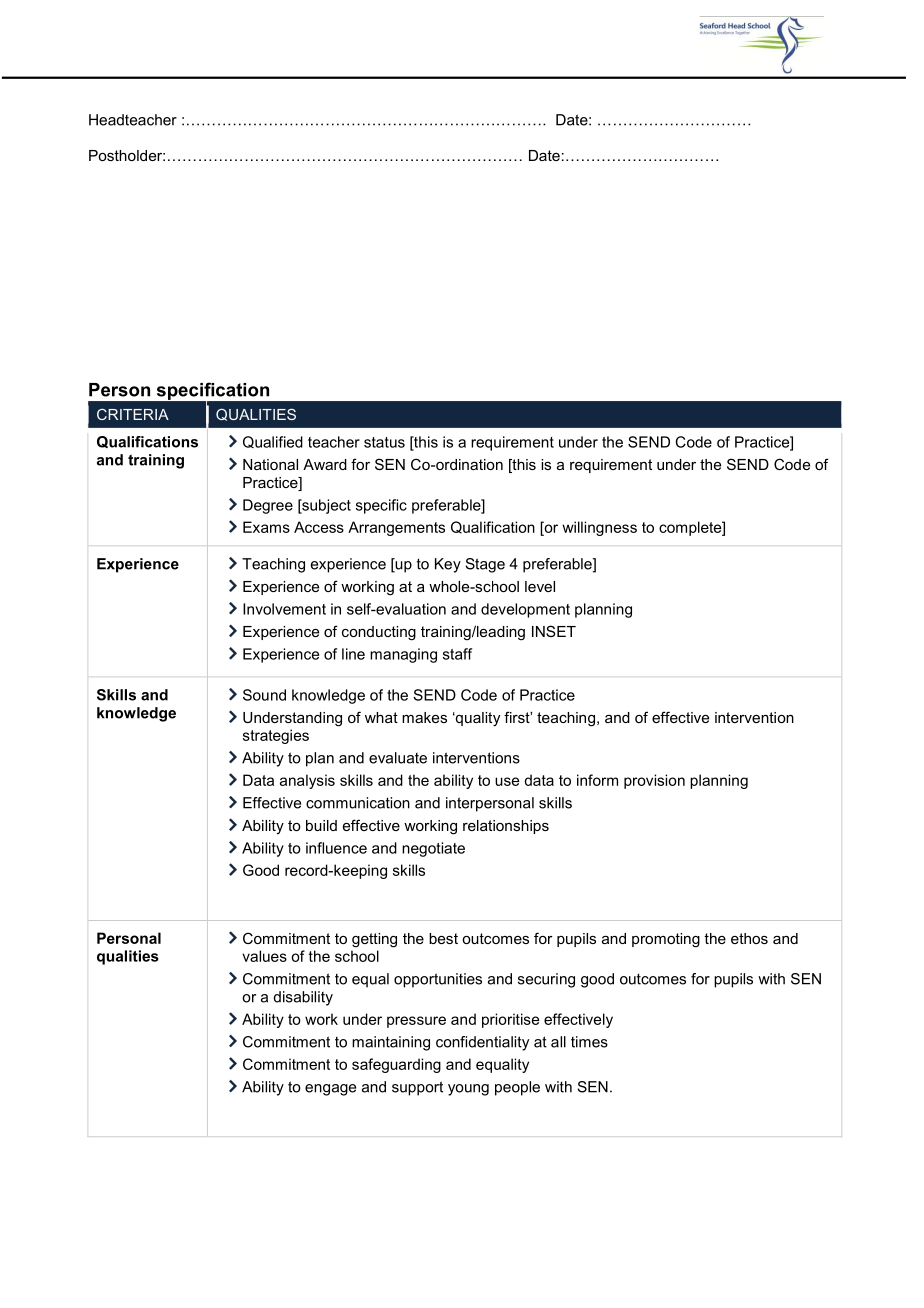 The image size is (924, 1308). I want to click on willingness, so click(599, 528).
